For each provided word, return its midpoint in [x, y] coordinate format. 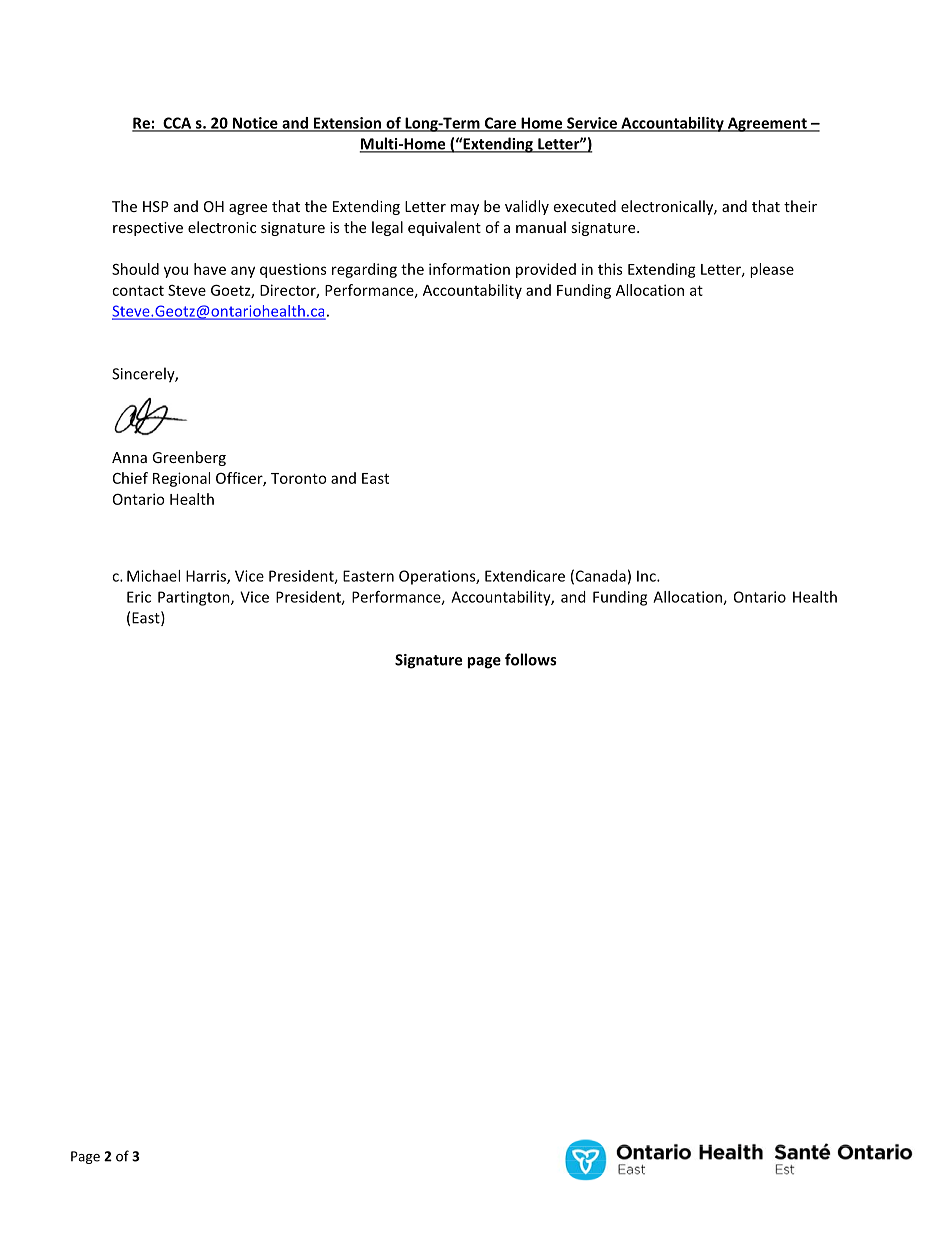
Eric [139, 597]
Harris [207, 577]
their [800, 206]
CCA [177, 124]
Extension [347, 124]
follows [531, 659]
